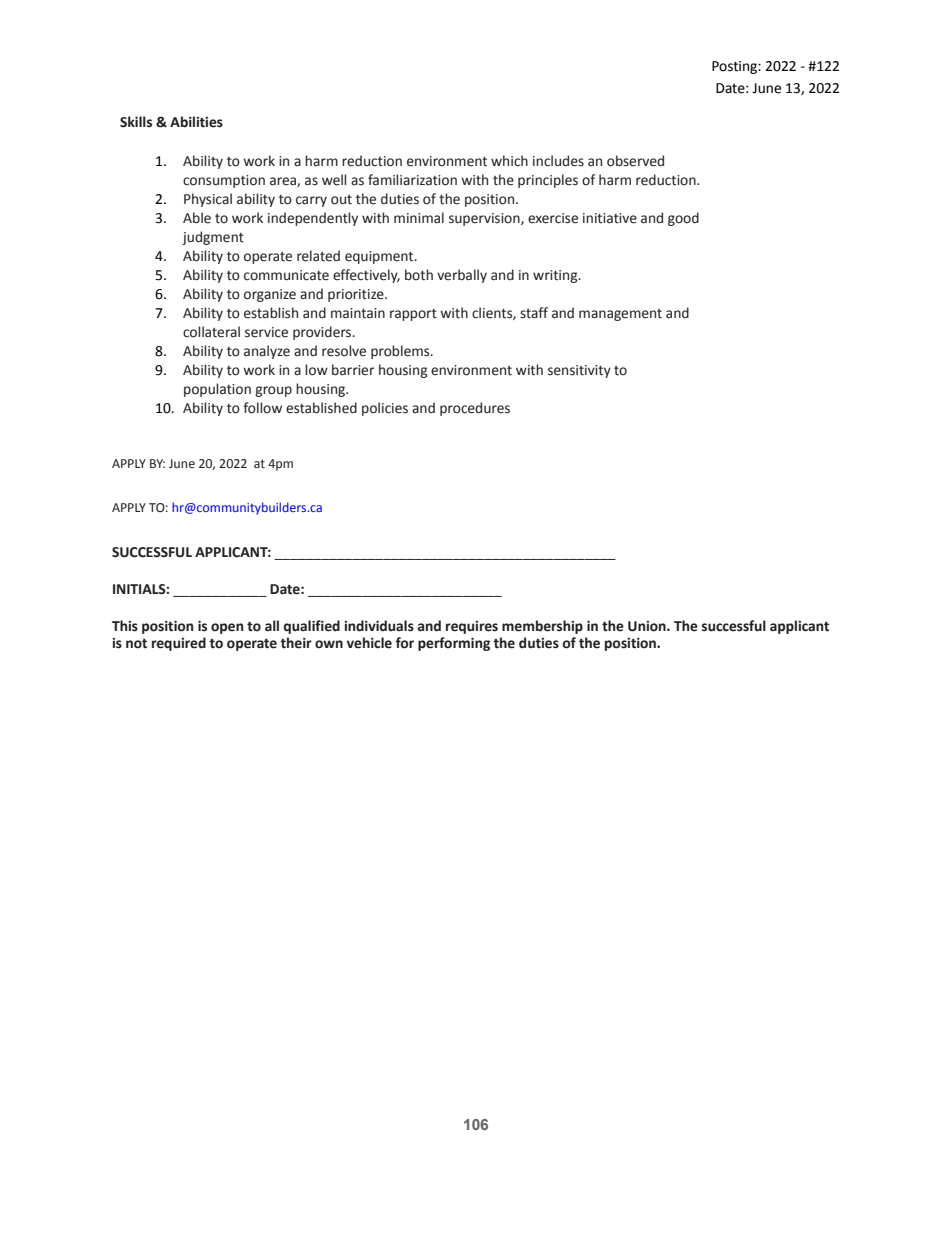 The width and height of the page is (952, 1233). What do you see at coordinates (179, 644) in the page?
I see `required` at bounding box center [179, 644].
